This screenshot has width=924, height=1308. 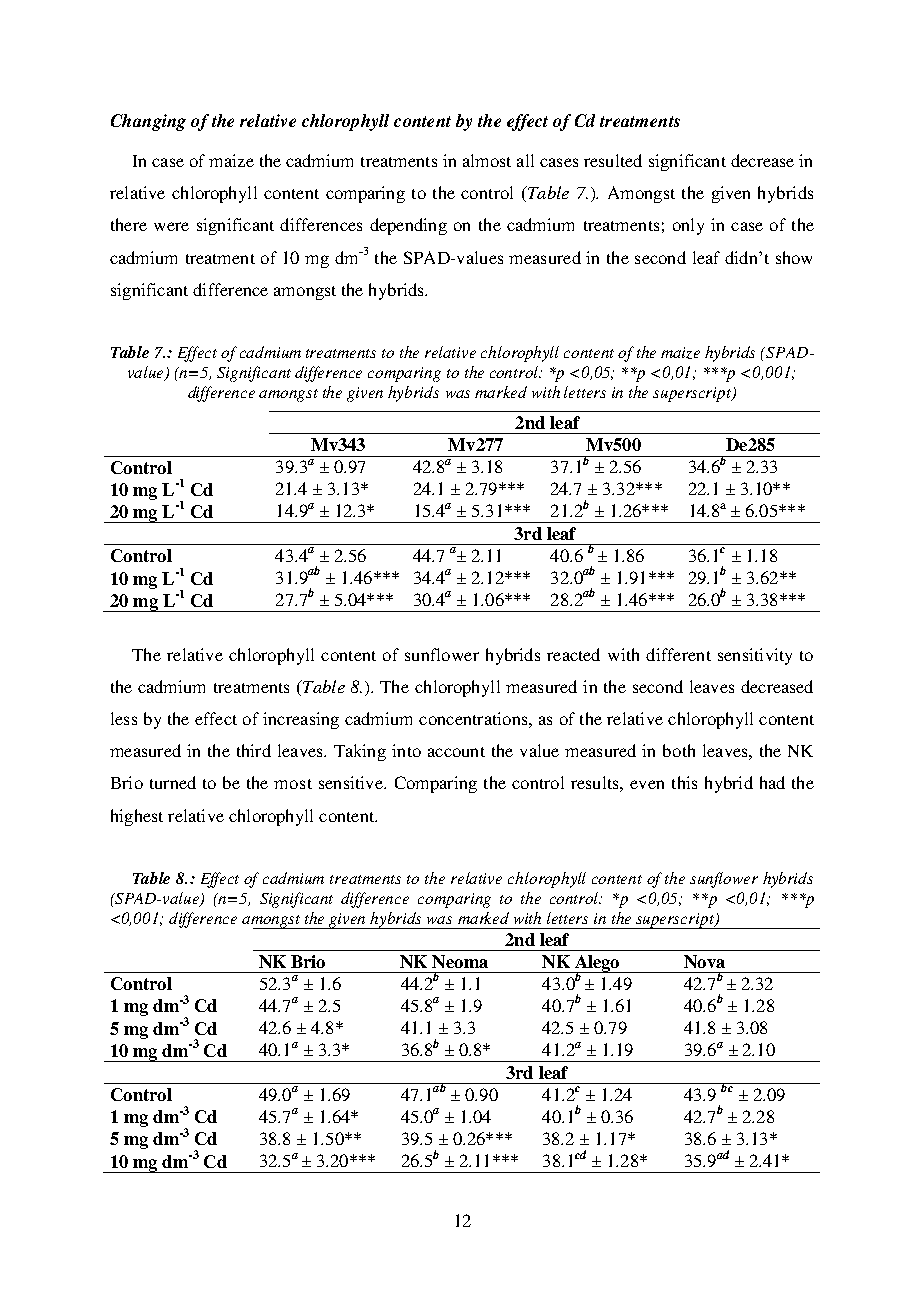 I want to click on all, so click(x=525, y=160).
